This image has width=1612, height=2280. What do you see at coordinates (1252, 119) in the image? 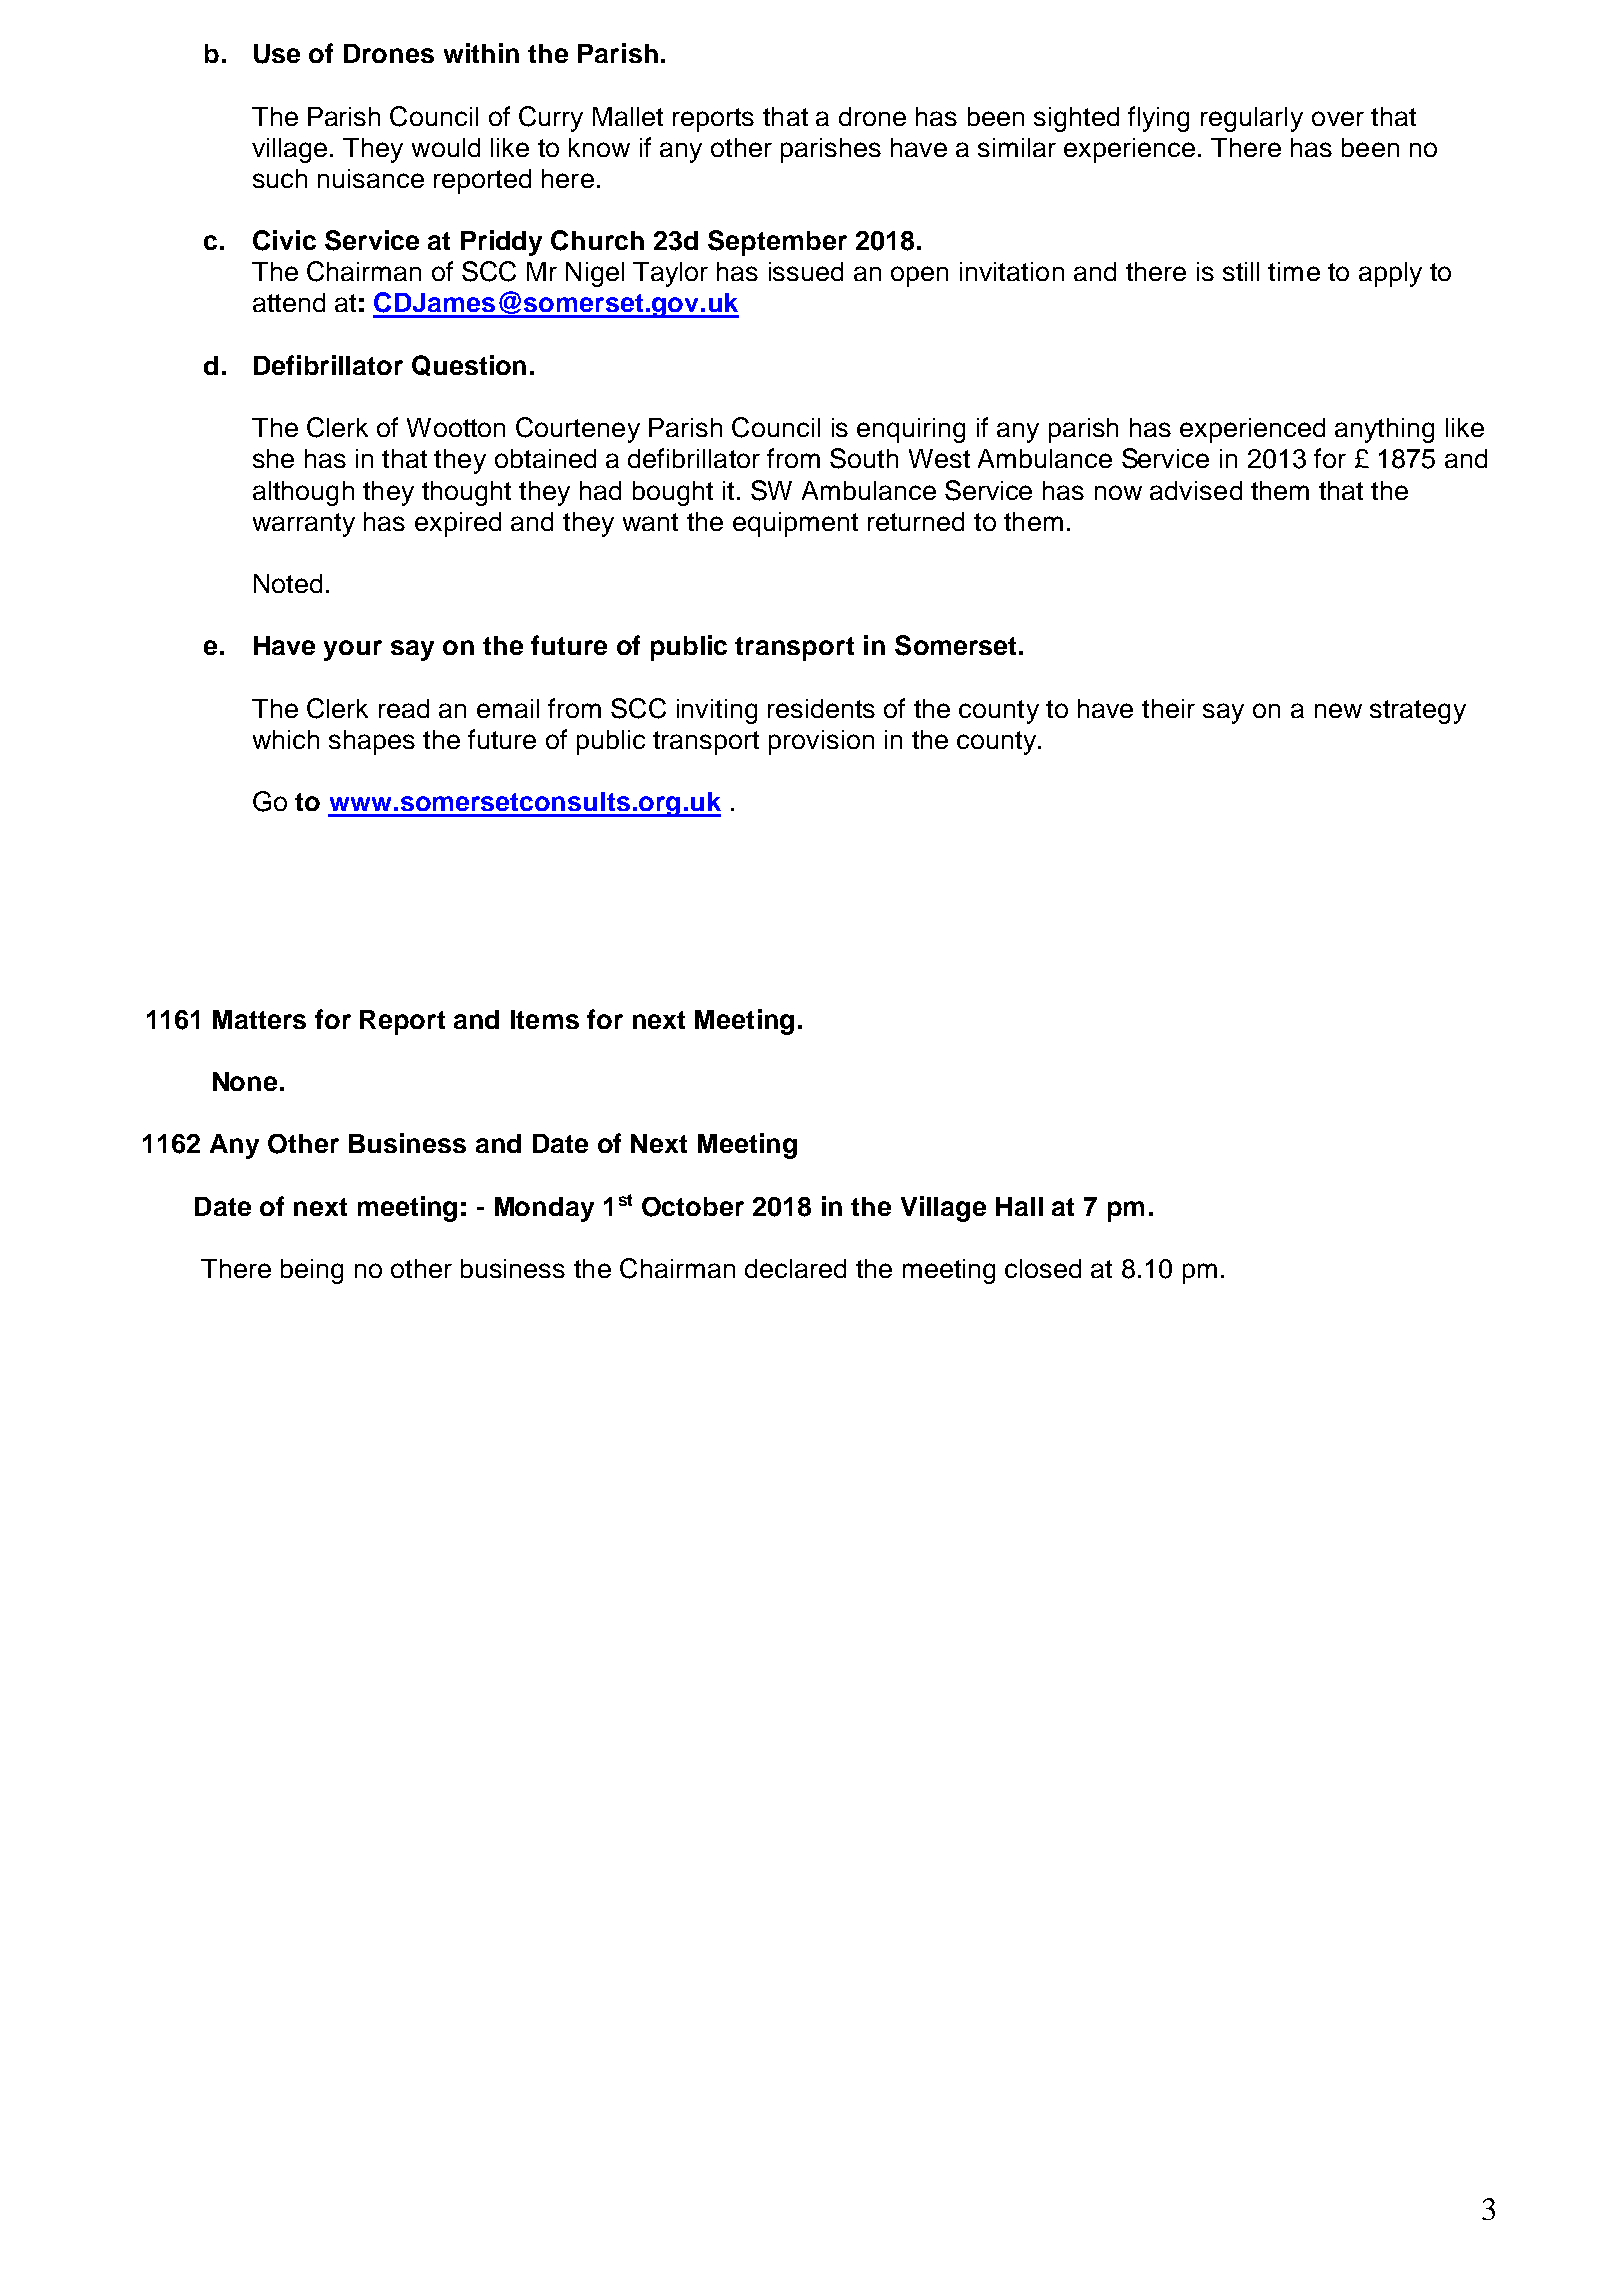
I see `regularly` at bounding box center [1252, 119].
